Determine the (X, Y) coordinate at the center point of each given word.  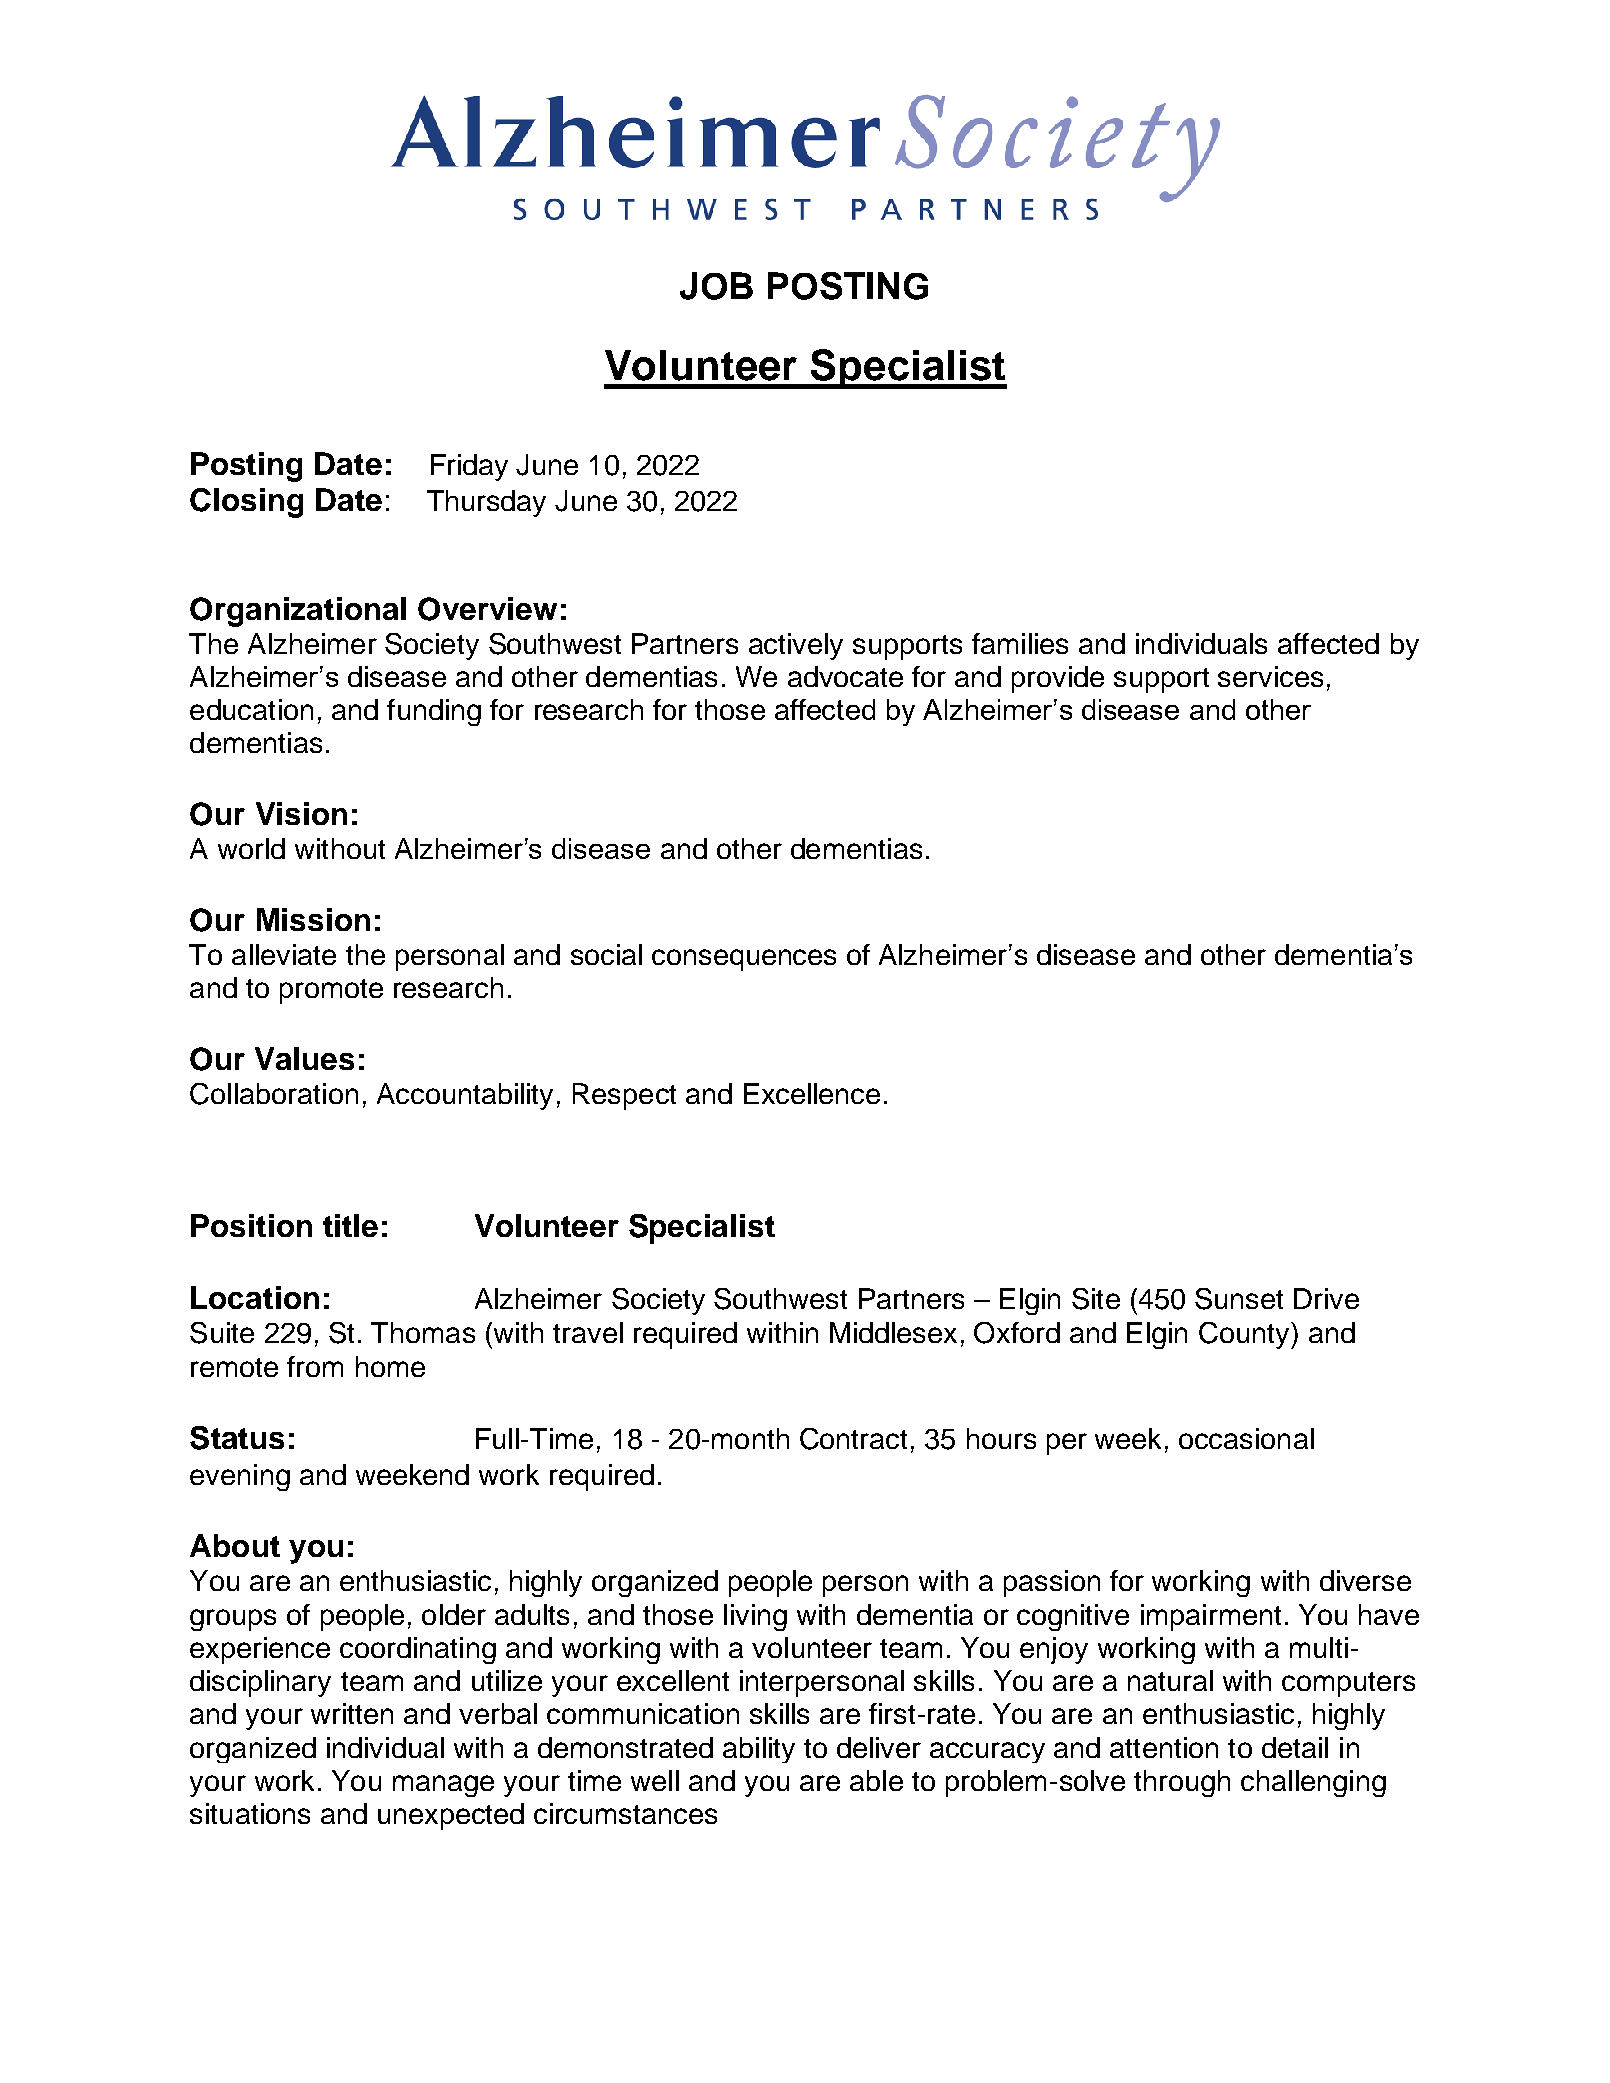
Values (304, 1058)
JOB (716, 286)
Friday (469, 467)
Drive (1326, 1298)
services (1270, 676)
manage (443, 1786)
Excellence (812, 1093)
